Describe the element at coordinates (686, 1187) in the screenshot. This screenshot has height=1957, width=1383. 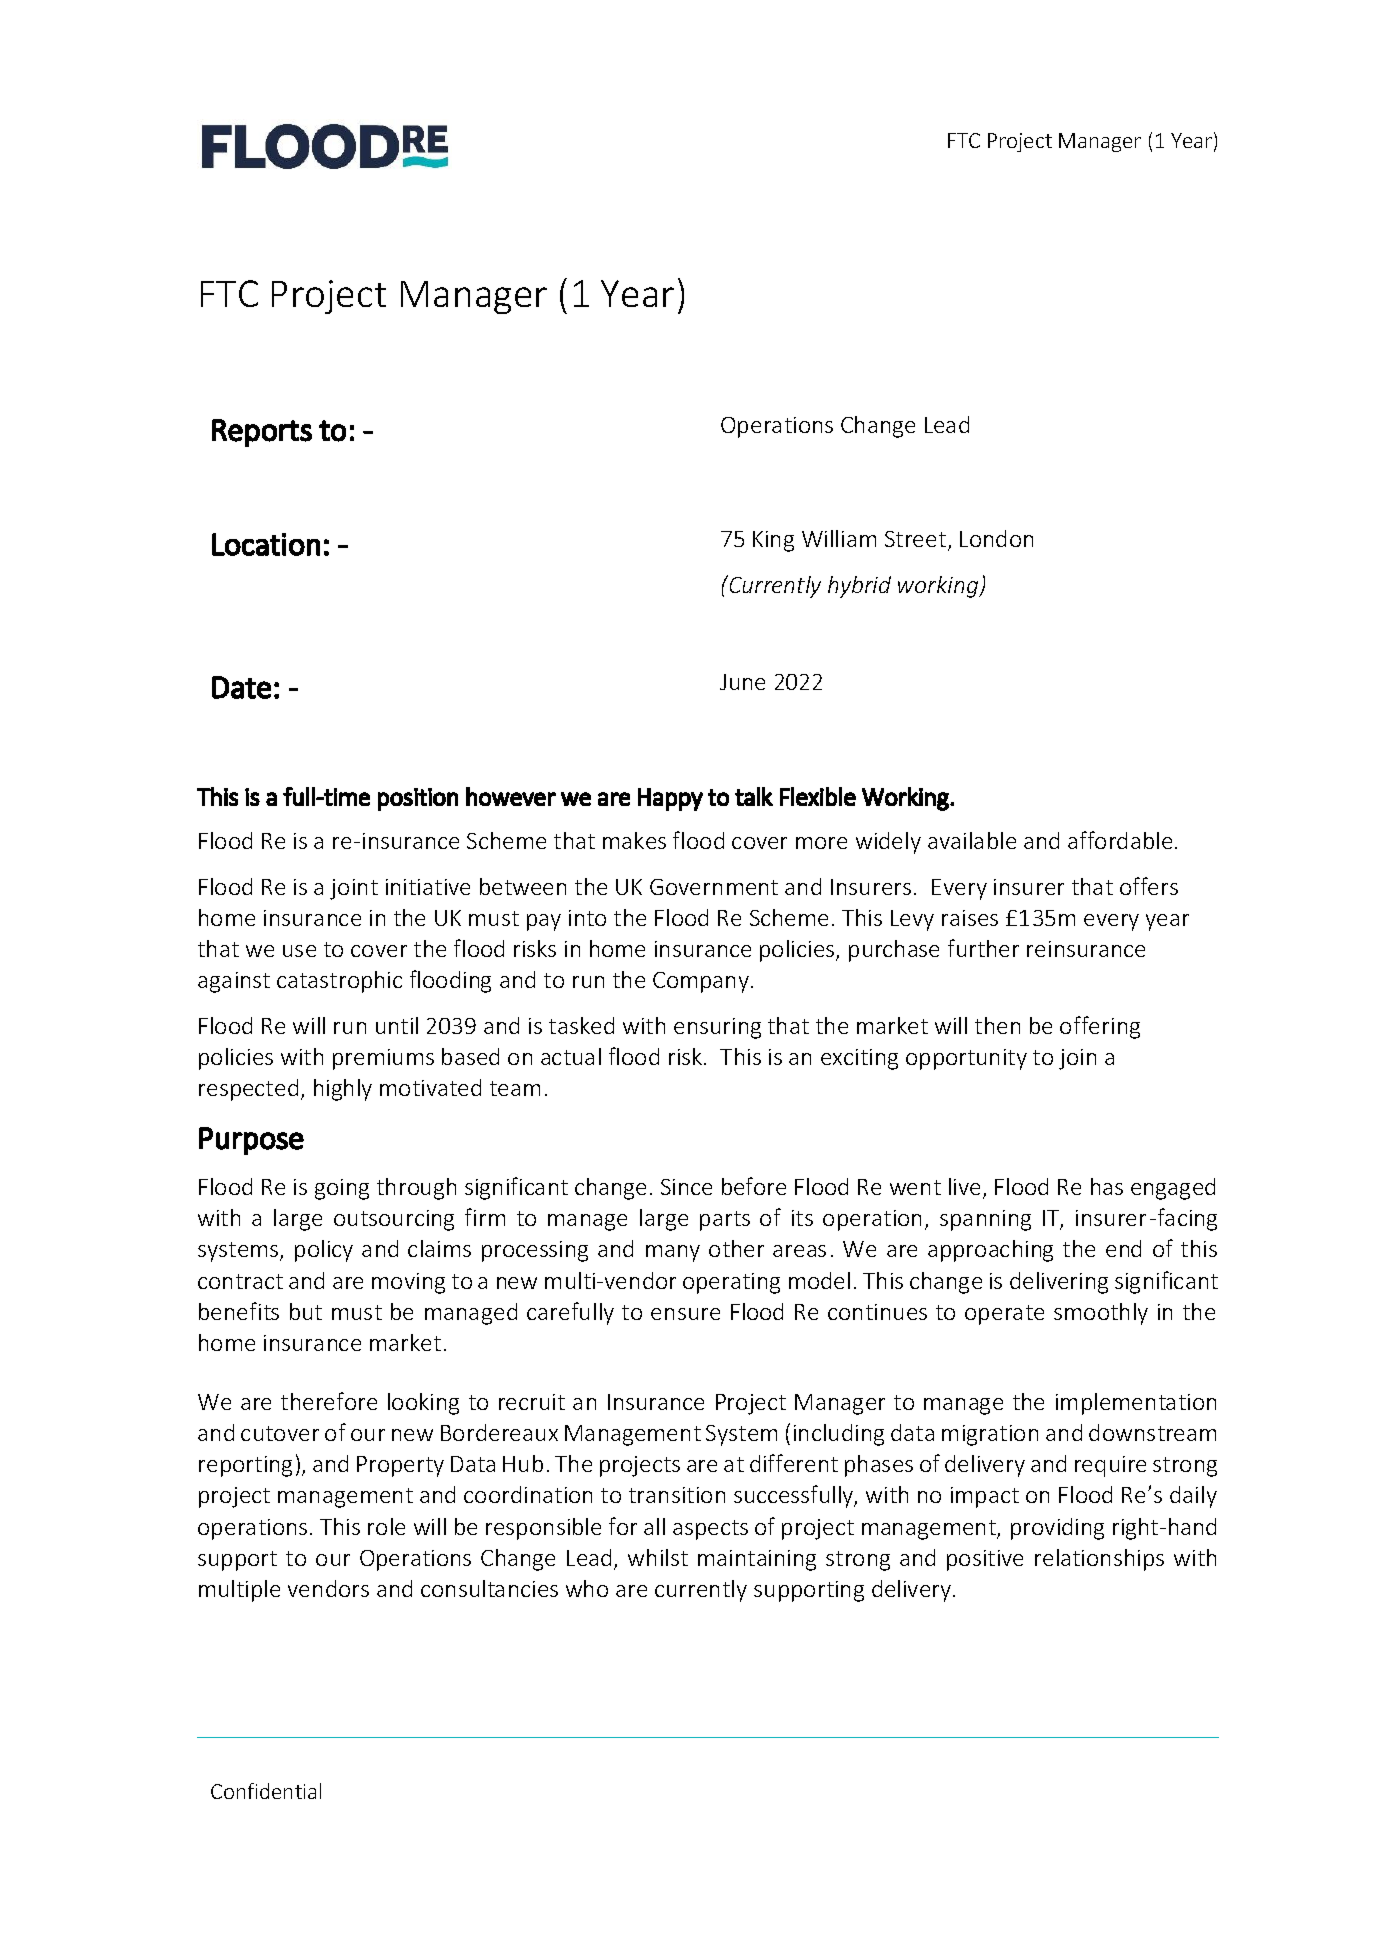
I see `Since` at that location.
